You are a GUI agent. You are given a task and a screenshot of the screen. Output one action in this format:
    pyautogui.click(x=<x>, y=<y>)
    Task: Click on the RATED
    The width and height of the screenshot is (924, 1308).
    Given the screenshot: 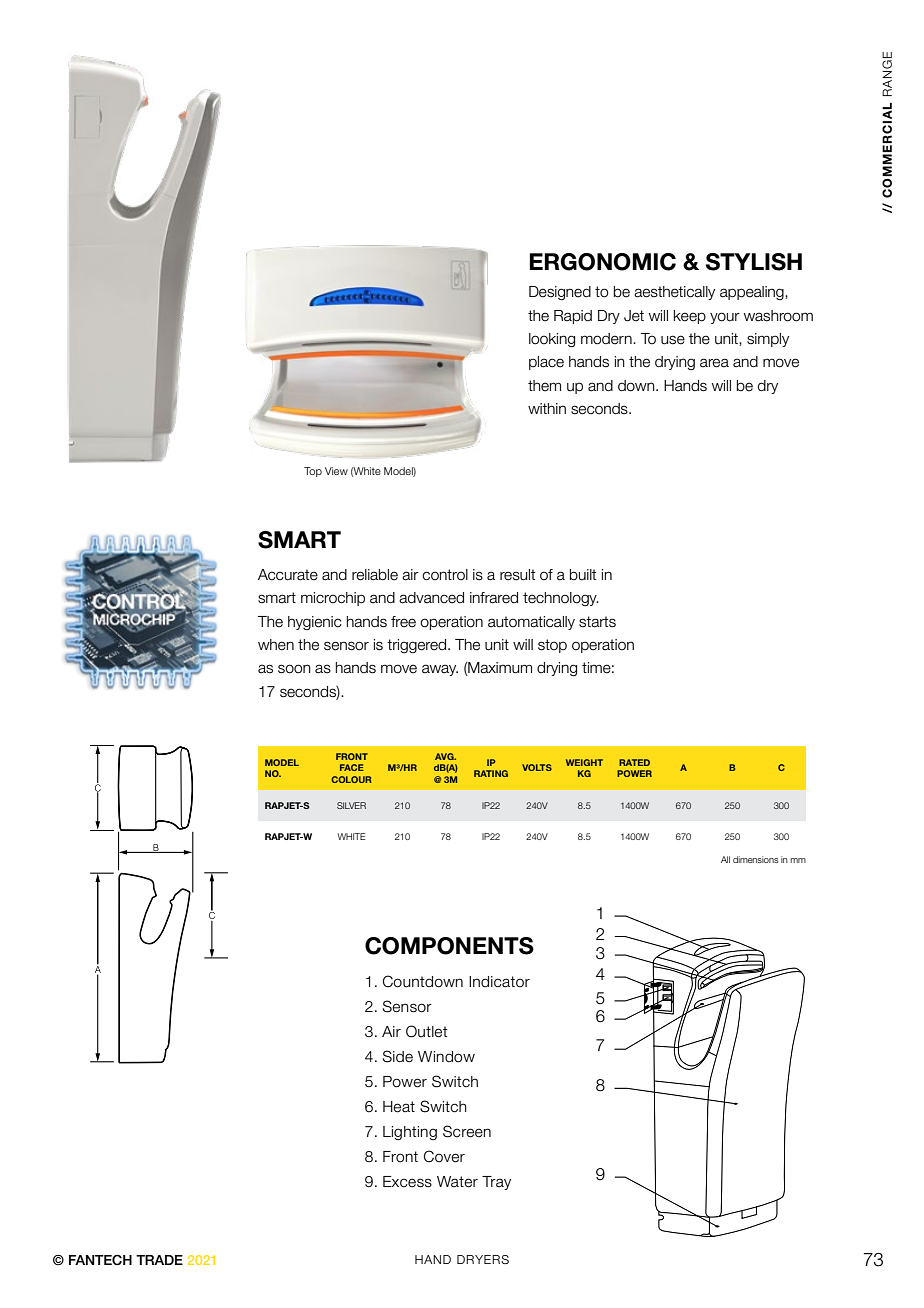 What is the action you would take?
    pyautogui.click(x=634, y=762)
